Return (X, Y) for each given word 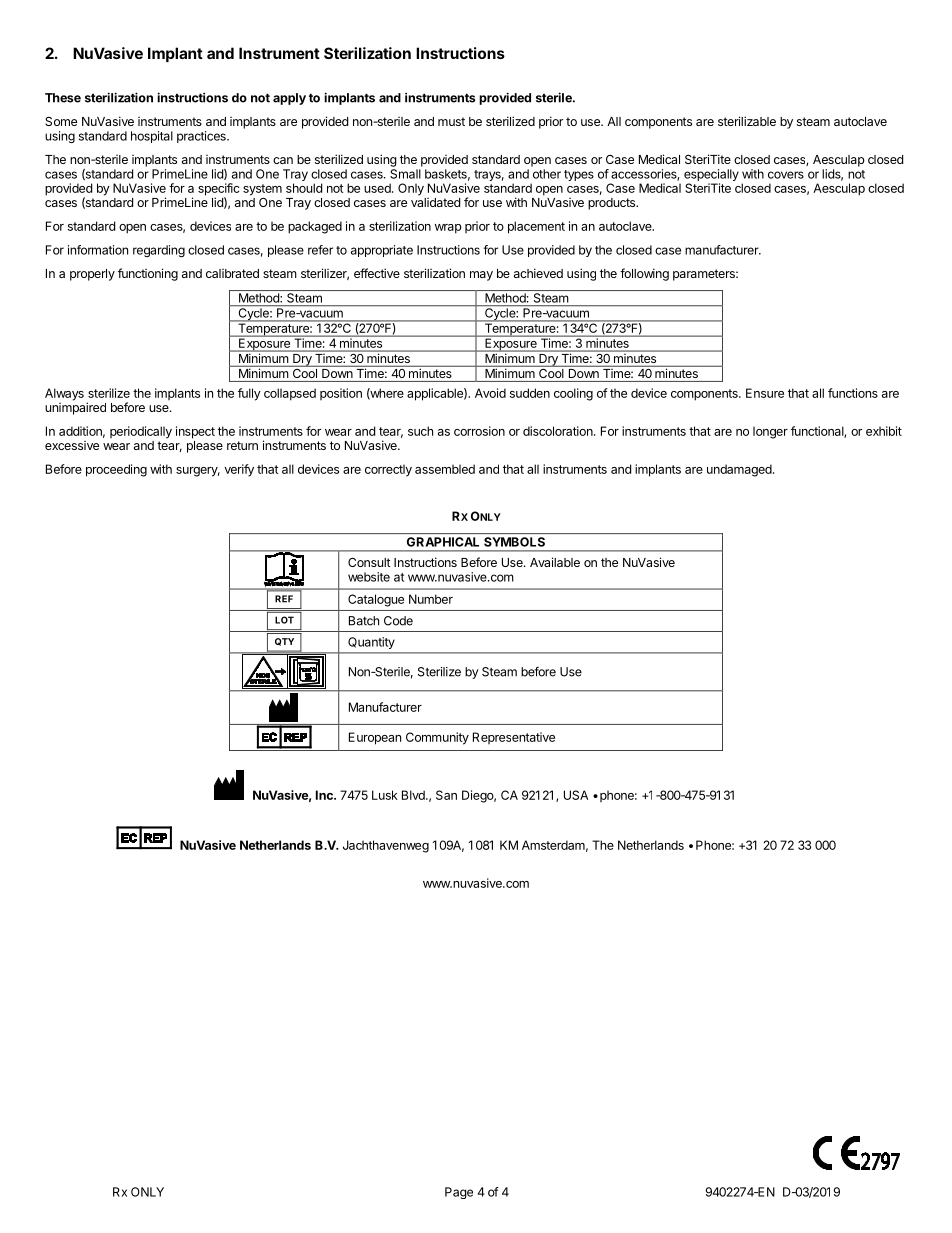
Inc (325, 795)
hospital (152, 137)
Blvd (414, 795)
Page (459, 1193)
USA (576, 795)
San (446, 795)
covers (786, 175)
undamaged (740, 470)
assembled (445, 469)
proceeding (116, 470)
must (451, 121)
